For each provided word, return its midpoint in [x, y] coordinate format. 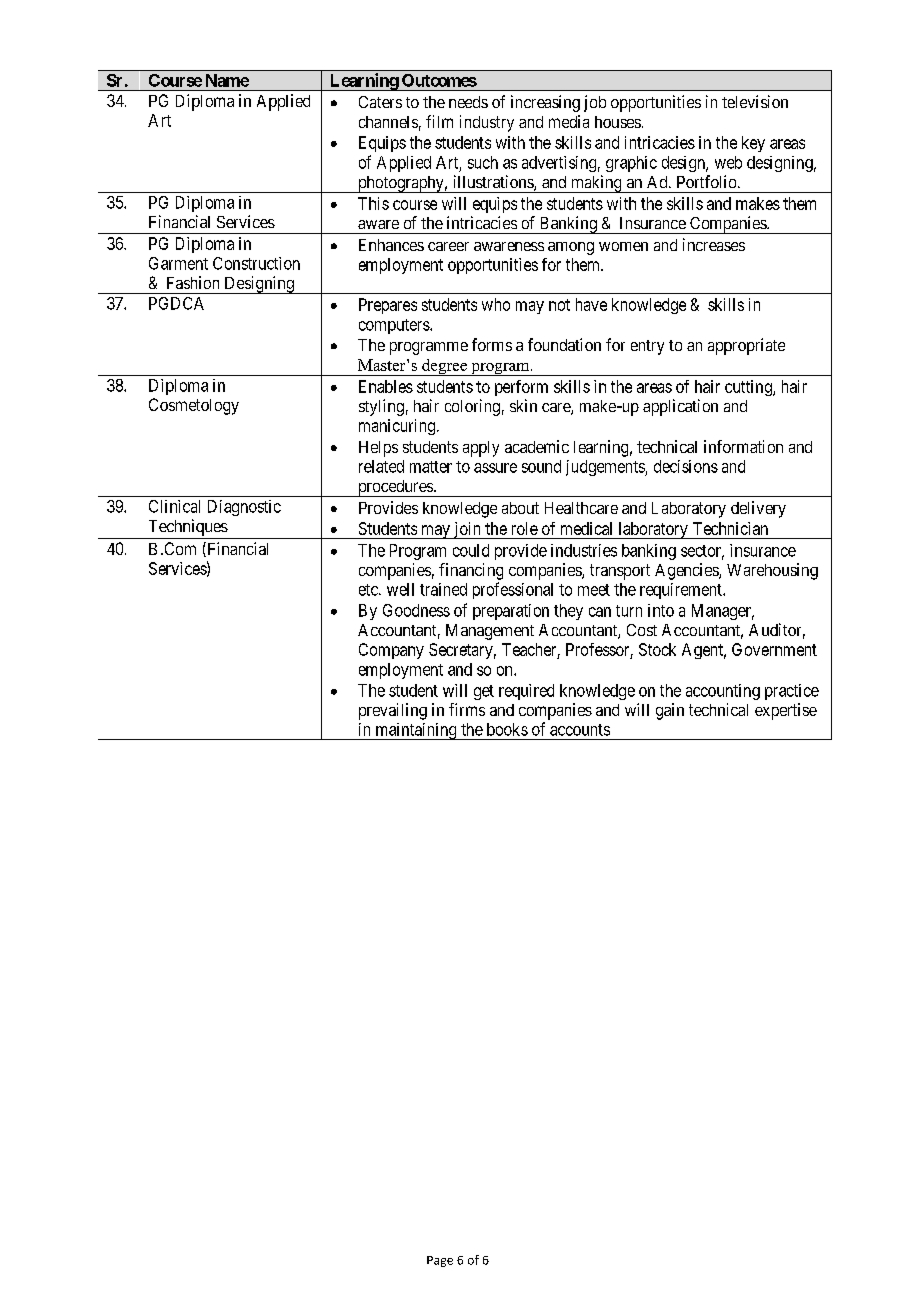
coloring [472, 407]
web [728, 162]
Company [391, 651]
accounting [723, 692]
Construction [256, 263]
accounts [580, 730]
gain [670, 711]
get [484, 692]
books [507, 729]
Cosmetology [194, 406]
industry [487, 123]
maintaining [416, 731]
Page [440, 1261]
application [680, 407]
